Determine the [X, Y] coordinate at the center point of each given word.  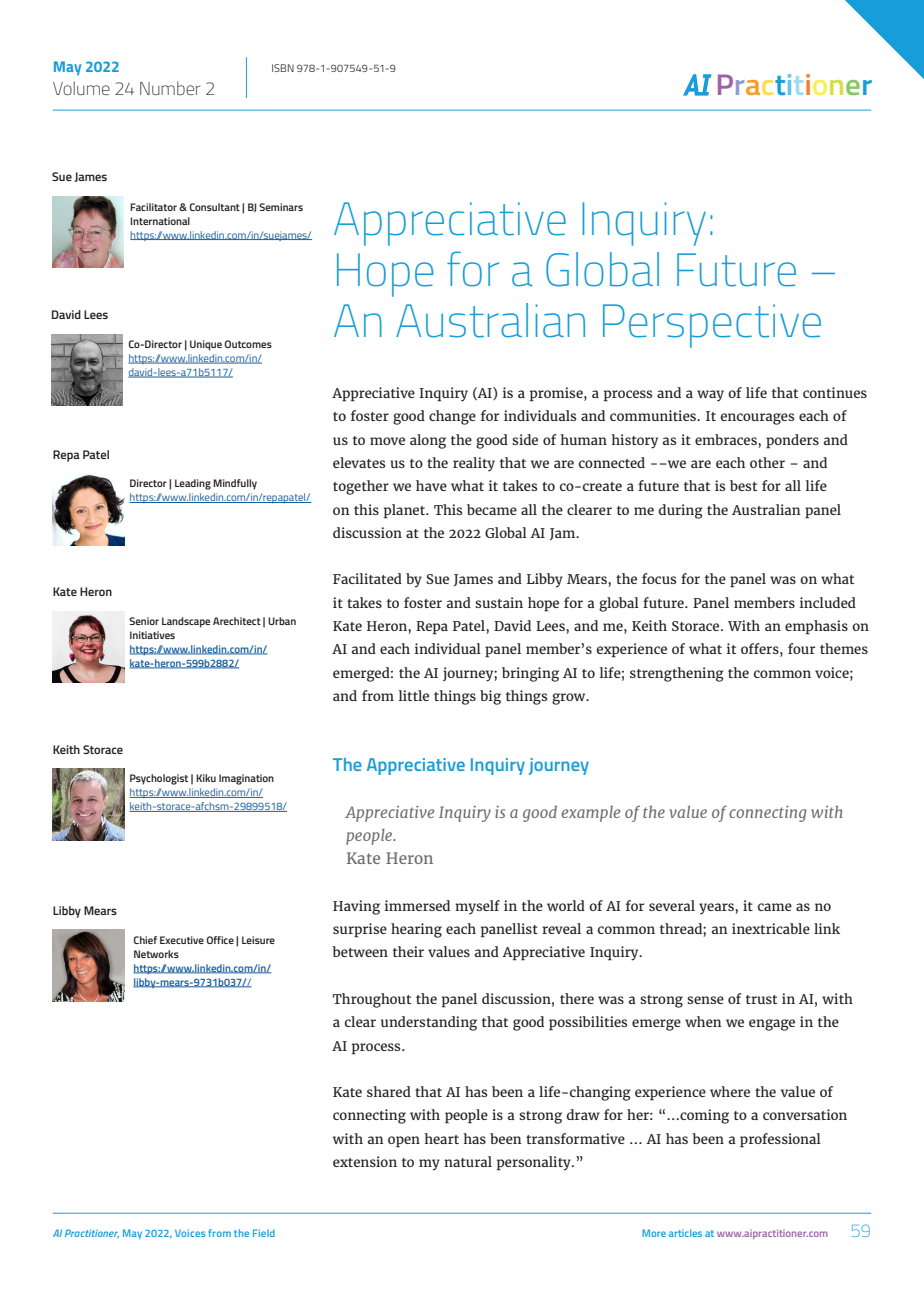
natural [468, 1161]
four [801, 648]
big [490, 697]
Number [170, 88]
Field [264, 1233]
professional [780, 1140]
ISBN [283, 68]
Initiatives [152, 635]
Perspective [712, 326]
